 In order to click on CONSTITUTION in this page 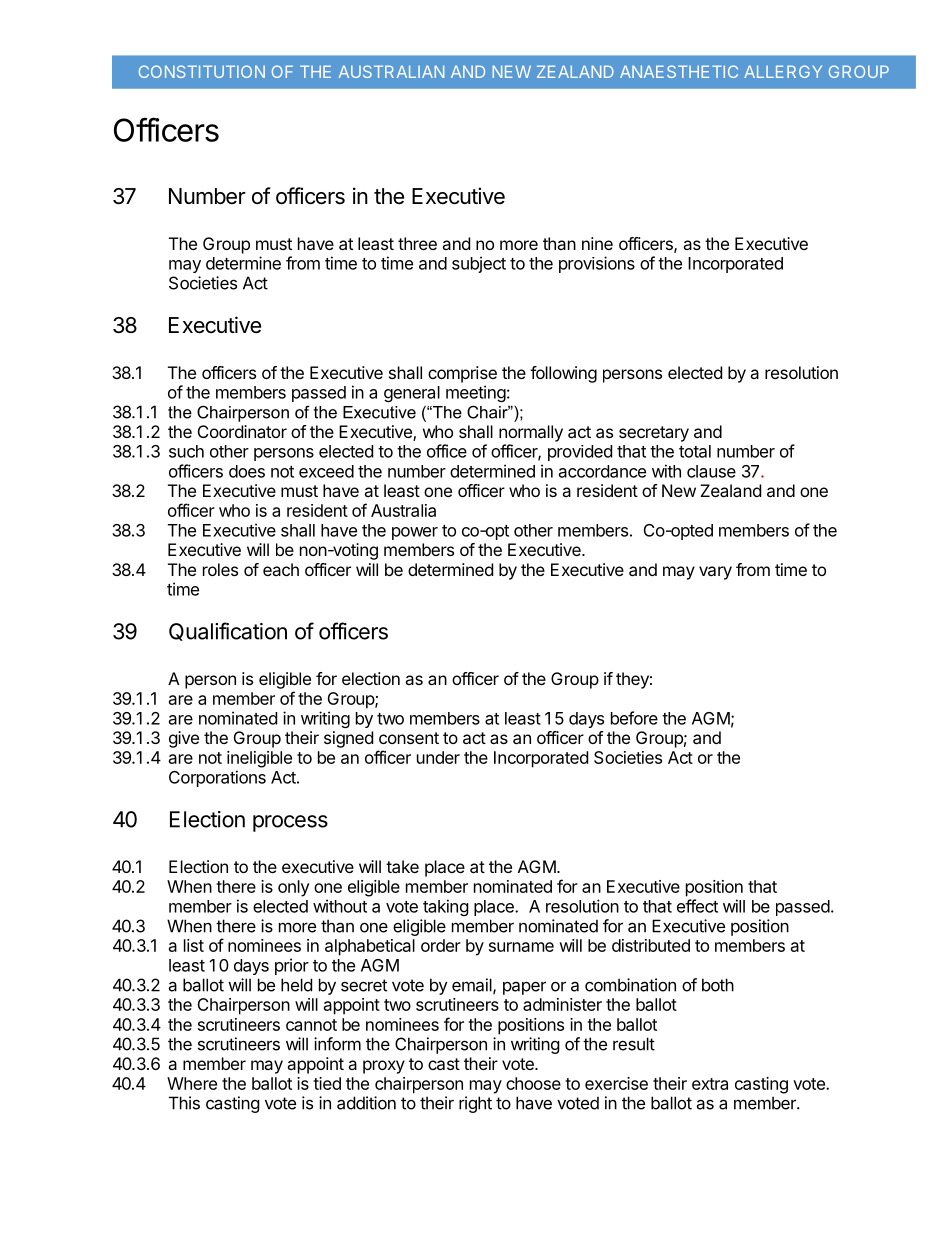, I will do `click(202, 71)`.
